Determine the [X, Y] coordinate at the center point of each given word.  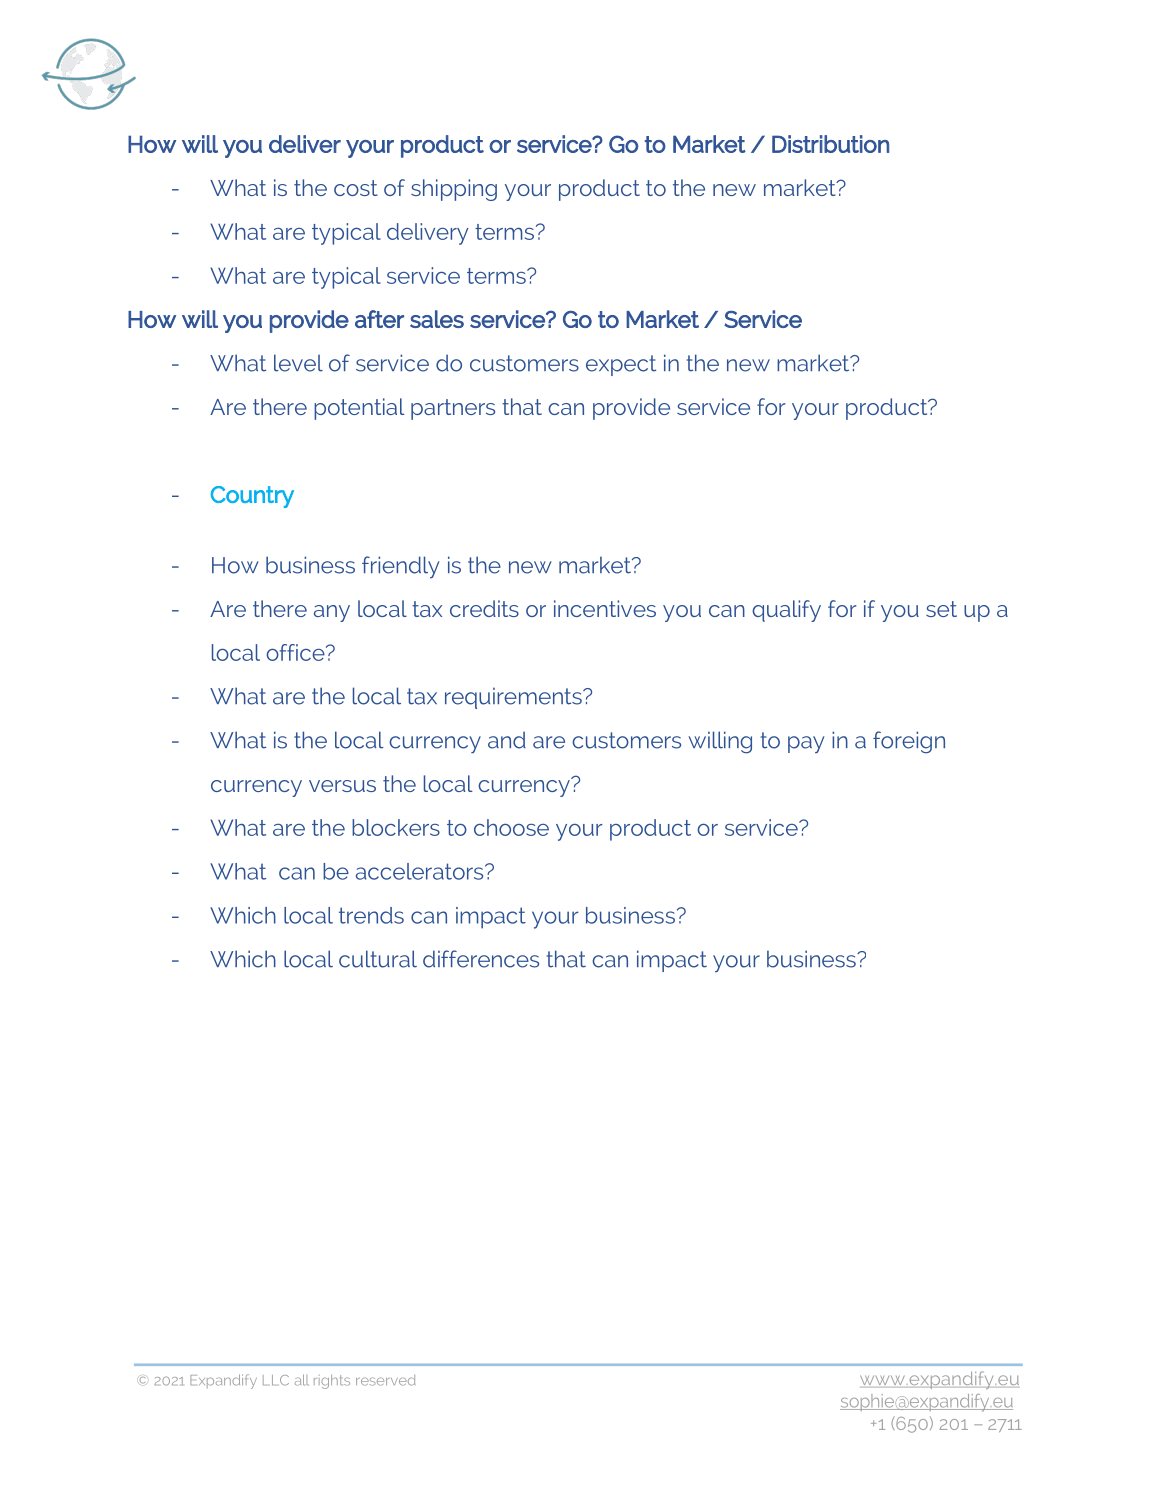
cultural [378, 959]
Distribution [830, 144]
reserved [385, 1380]
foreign [909, 742]
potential [359, 409]
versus [342, 786]
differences [481, 959]
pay [806, 744]
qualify [786, 611]
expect [621, 365]
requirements [514, 698]
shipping [454, 190]
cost [356, 188]
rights [332, 1381]
